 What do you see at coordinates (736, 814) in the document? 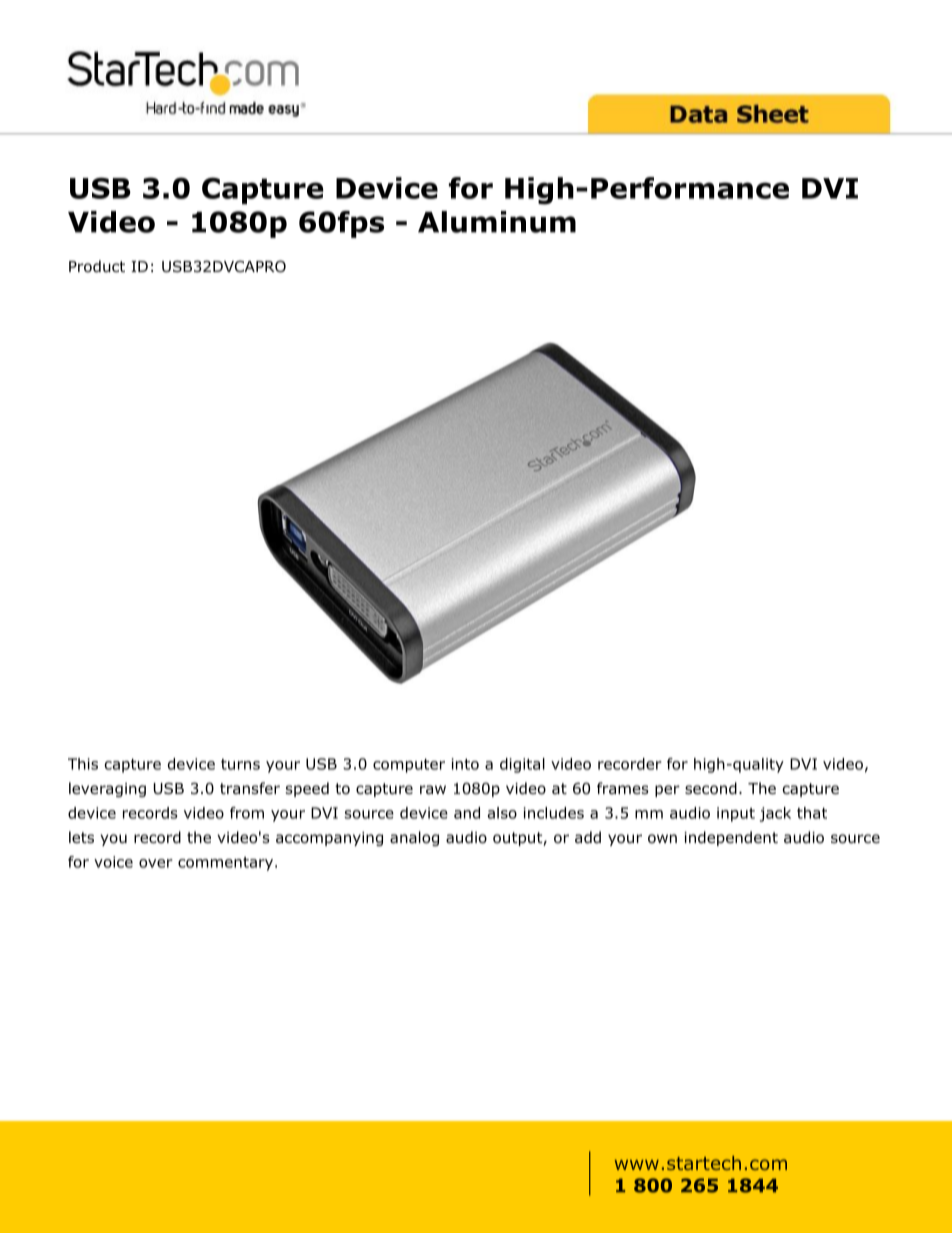
I see `input` at bounding box center [736, 814].
